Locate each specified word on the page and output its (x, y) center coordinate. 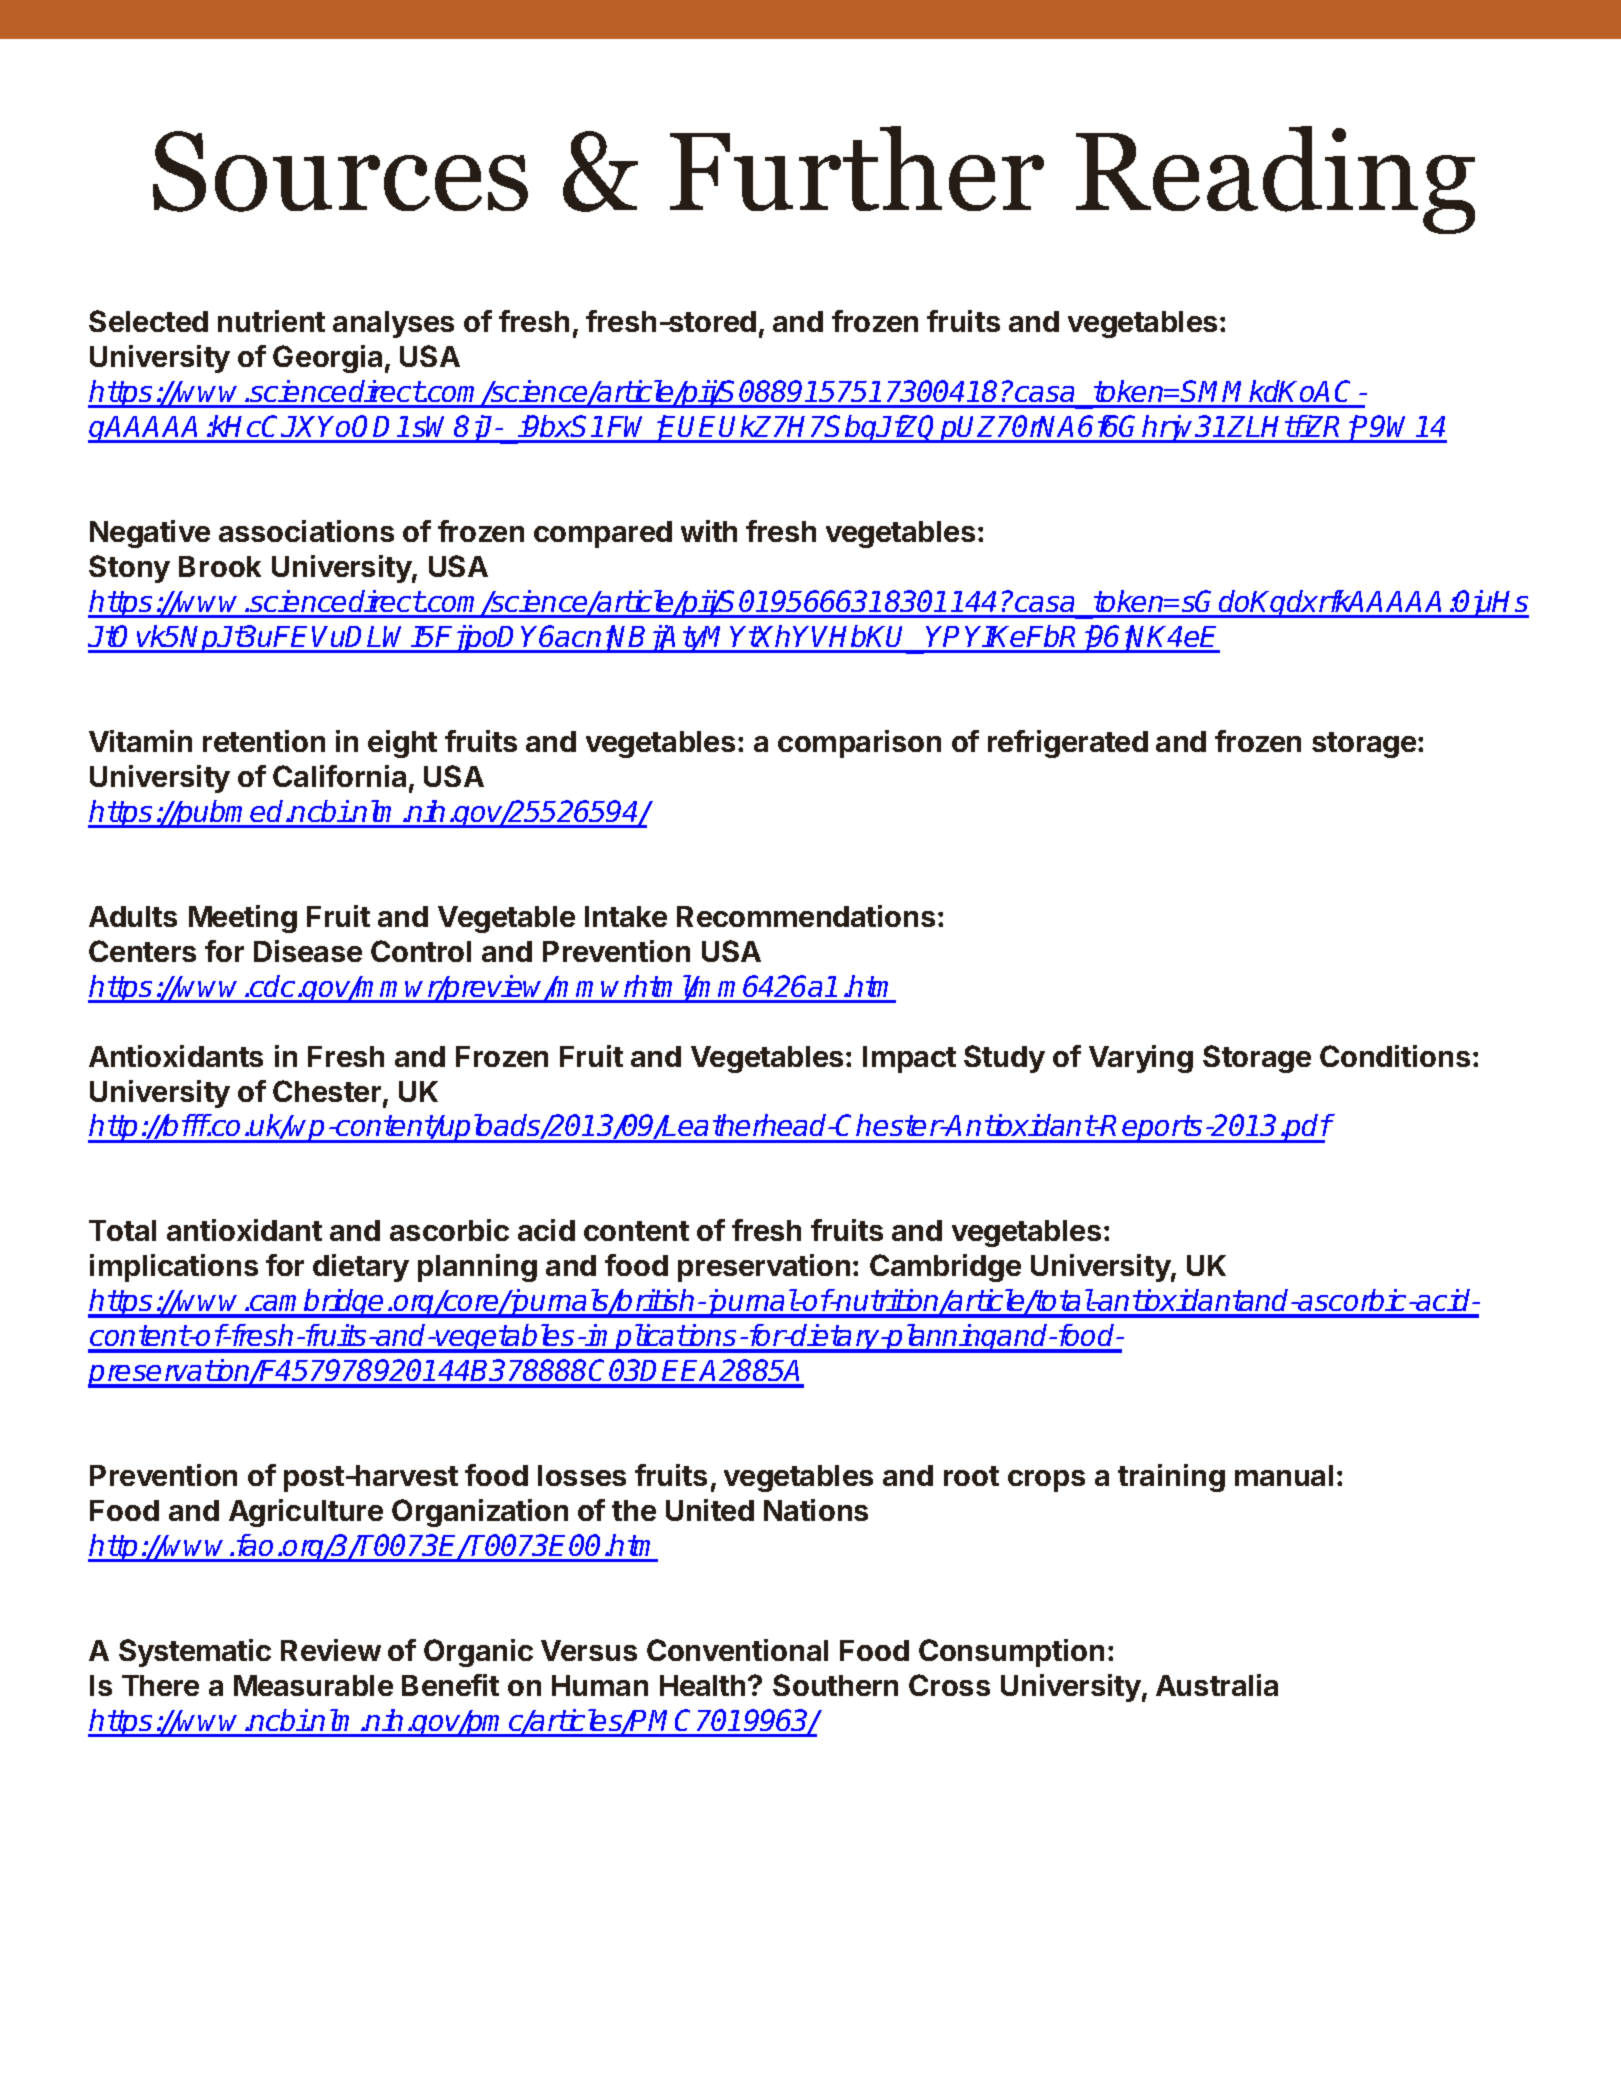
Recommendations (806, 916)
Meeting (243, 919)
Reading (1275, 180)
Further (857, 168)
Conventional (737, 1650)
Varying (1141, 1059)
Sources (340, 171)
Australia (1217, 1685)
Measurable (313, 1685)
